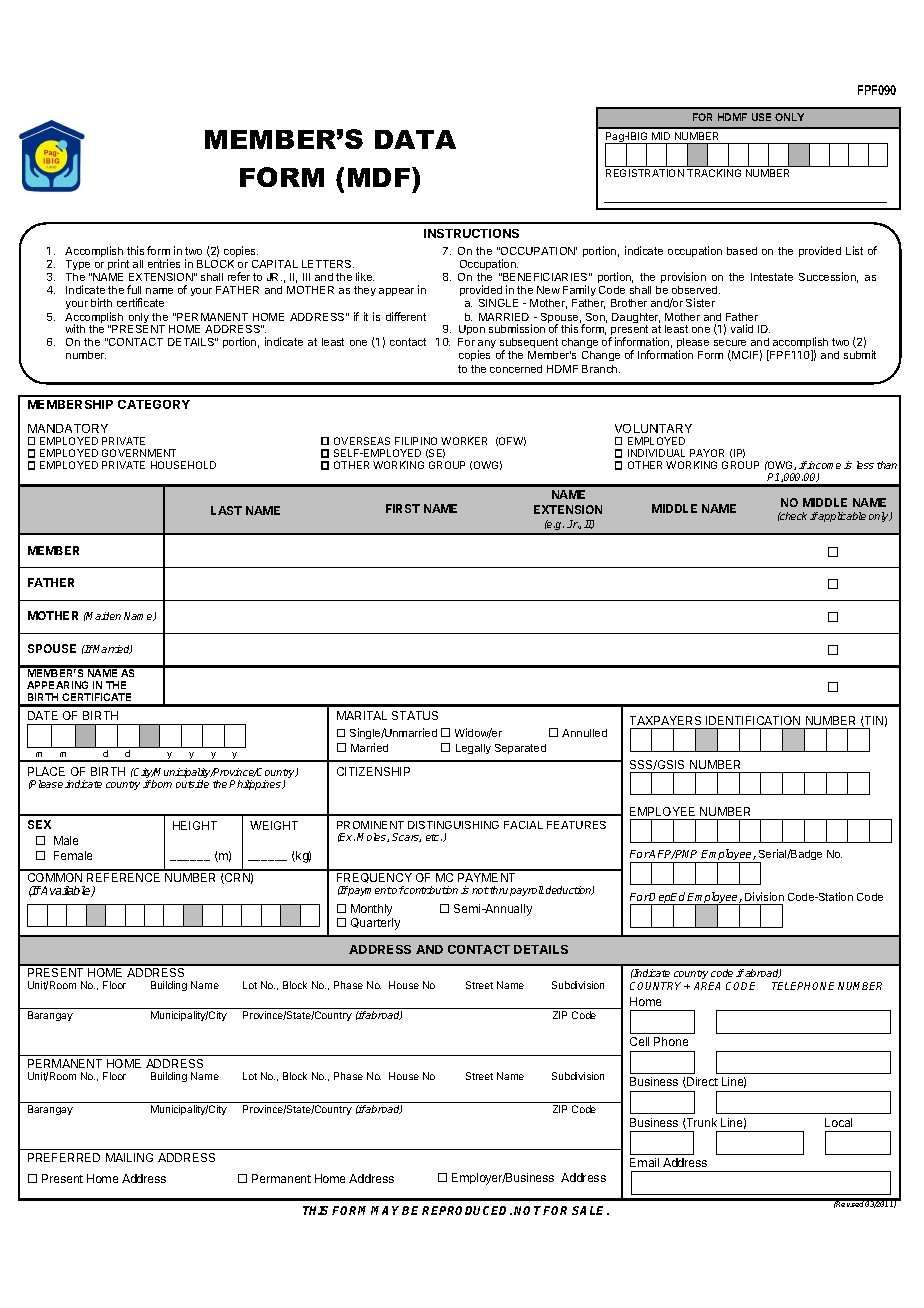 This screenshot has height=1308, width=924. I want to click on DISTINGUISHING, so click(453, 825).
